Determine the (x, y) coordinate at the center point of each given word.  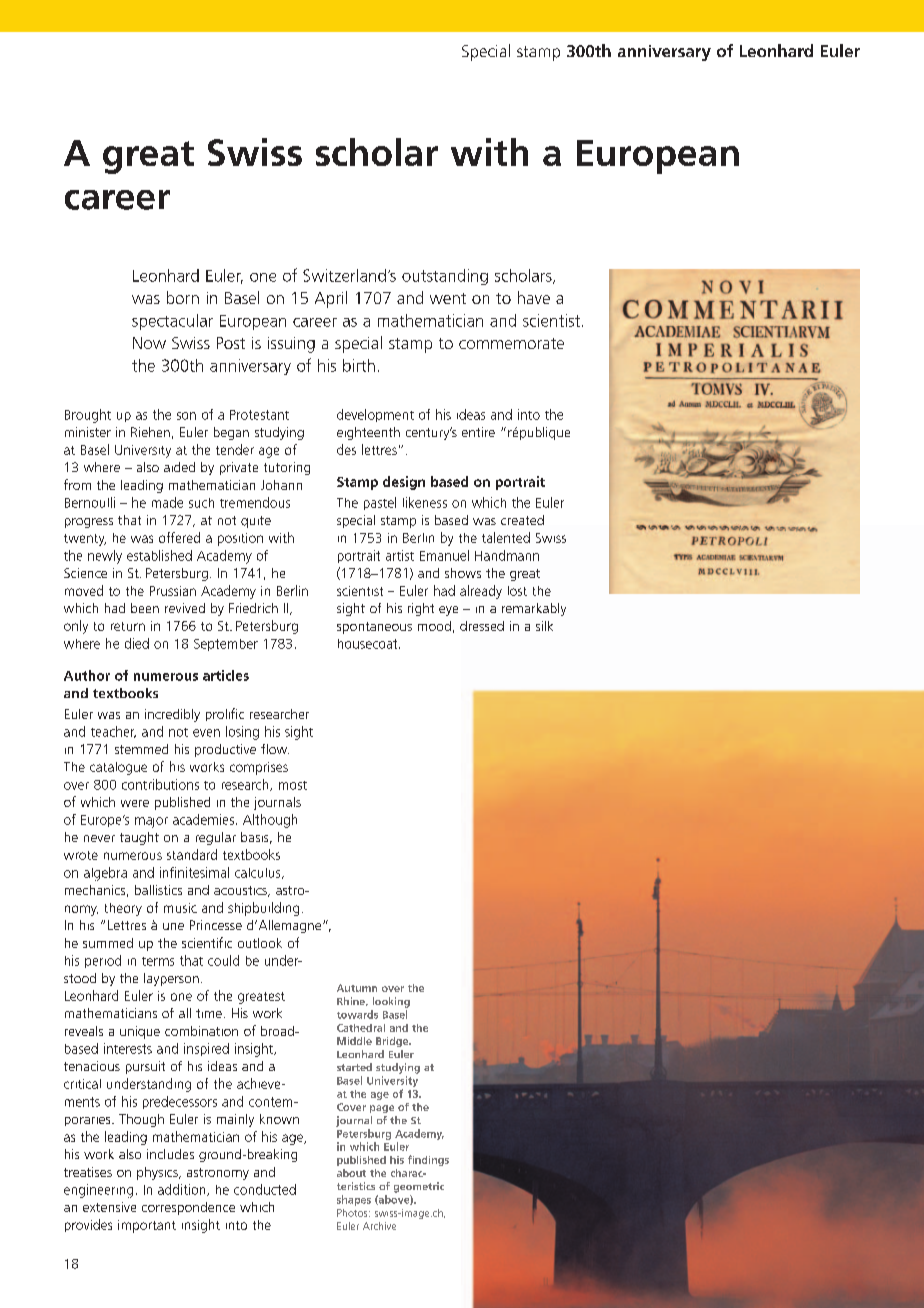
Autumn (357, 988)
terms (158, 961)
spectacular (172, 322)
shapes (354, 1200)
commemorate (511, 343)
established (159, 555)
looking (391, 1002)
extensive (109, 1207)
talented (506, 537)
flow (275, 749)
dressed (482, 626)
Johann (281, 485)
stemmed (141, 749)
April (331, 299)
